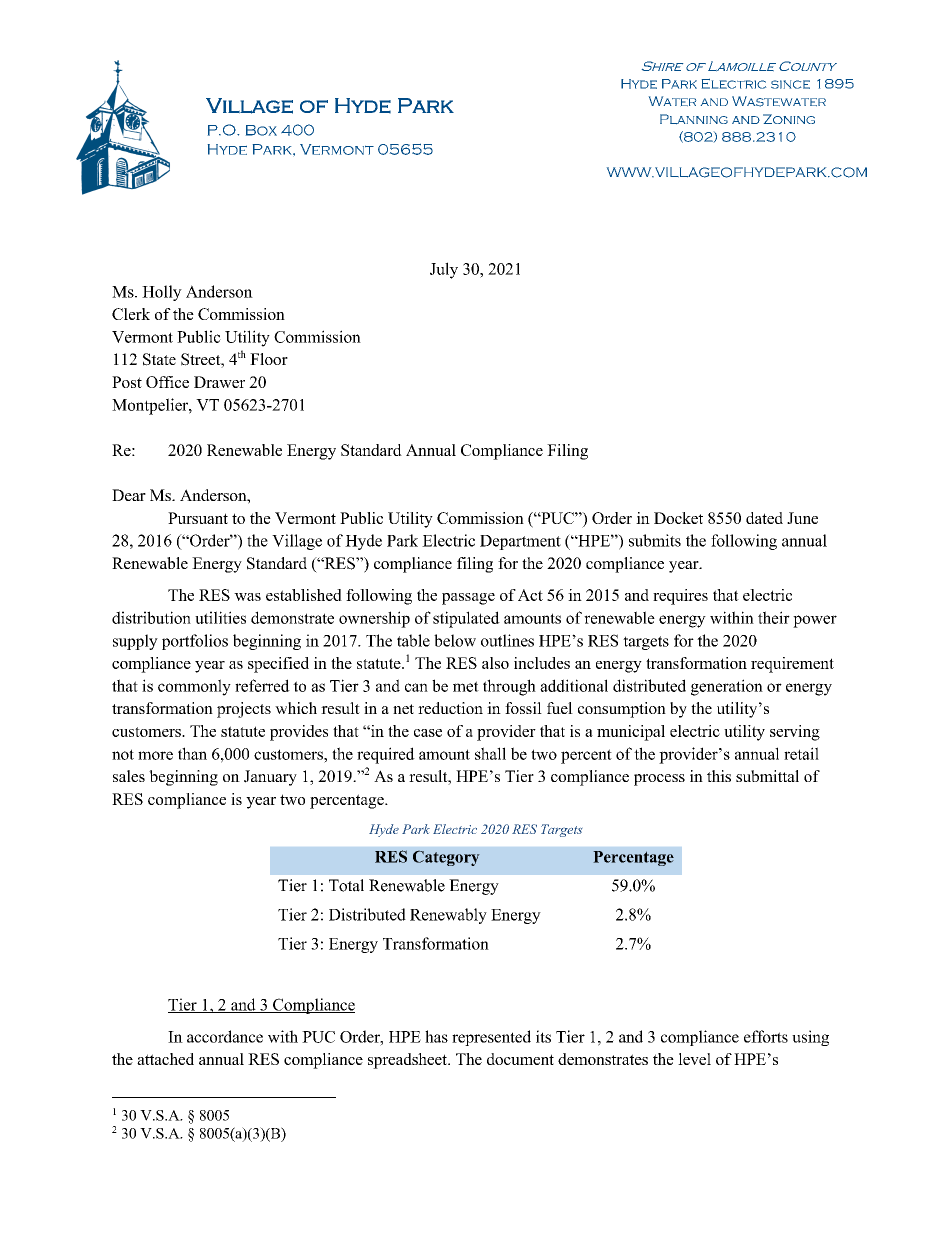 This page has height=1233, width=952. What do you see at coordinates (444, 270) in the page?
I see `July` at bounding box center [444, 270].
